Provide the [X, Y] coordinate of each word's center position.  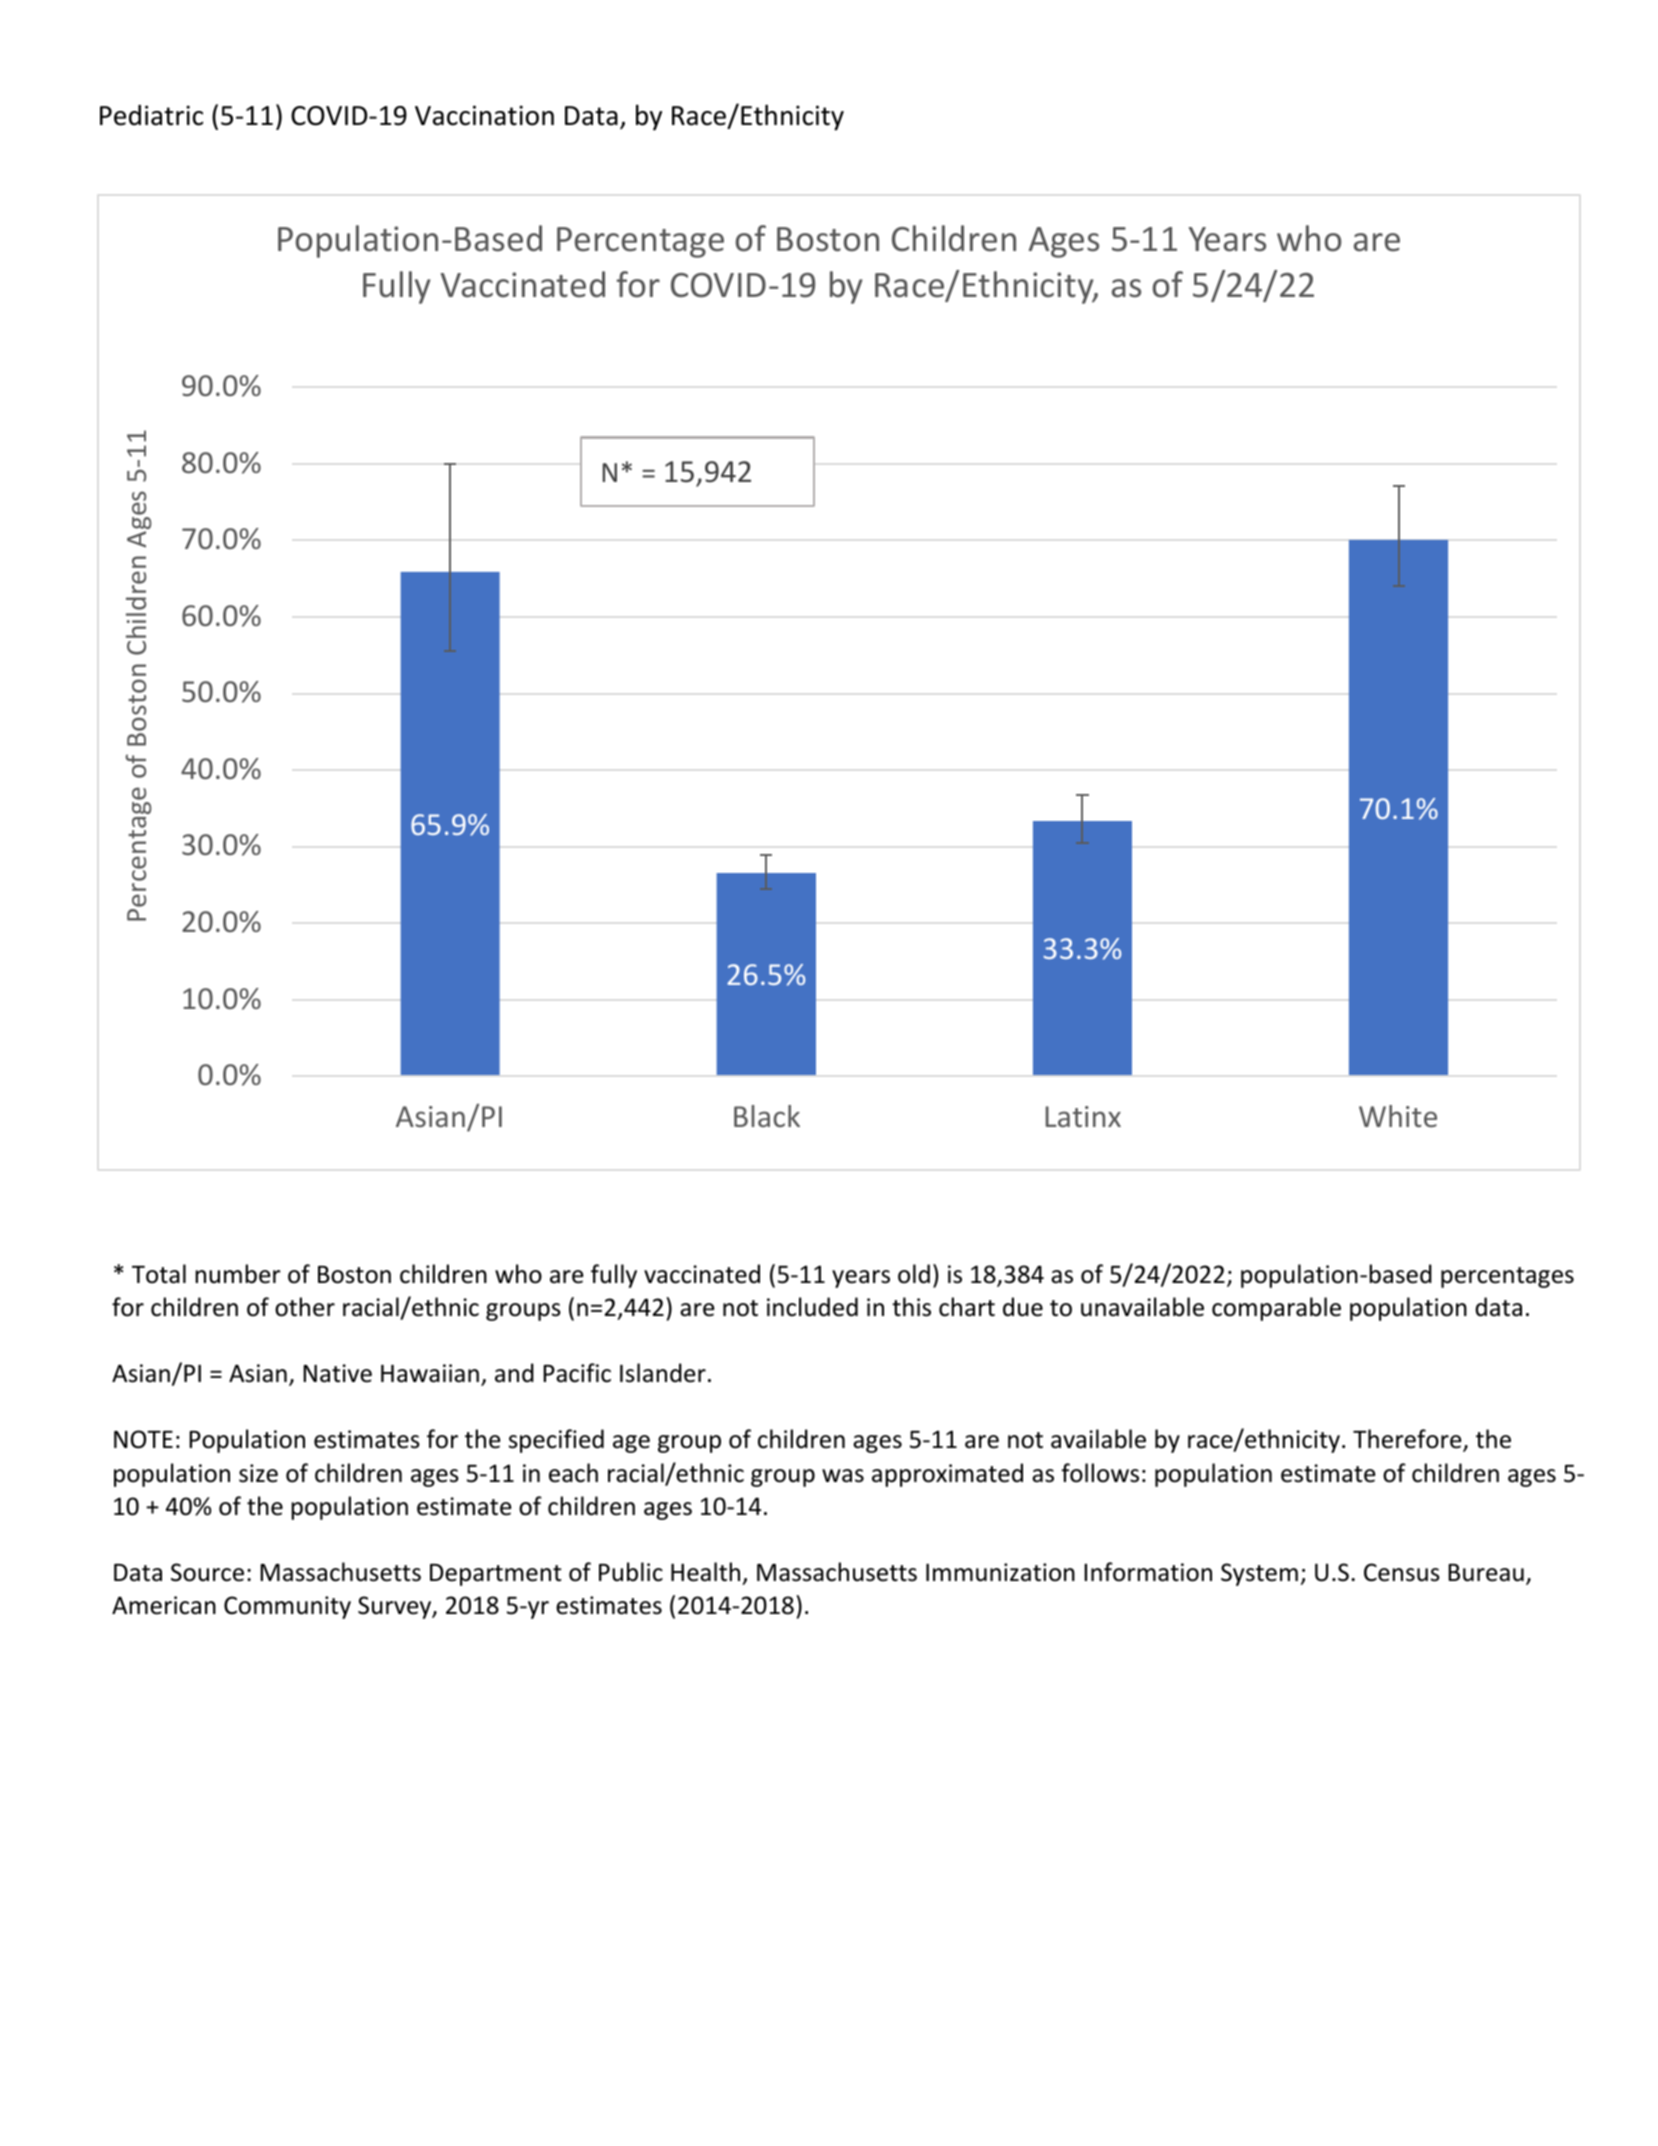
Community [287, 1607]
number [238, 1274]
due [1023, 1307]
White [1398, 1116]
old [914, 1274]
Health [705, 1572]
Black [767, 1116]
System [1259, 1574]
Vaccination [484, 115]
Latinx [1083, 1116]
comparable [1276, 1309]
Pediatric [151, 115]
